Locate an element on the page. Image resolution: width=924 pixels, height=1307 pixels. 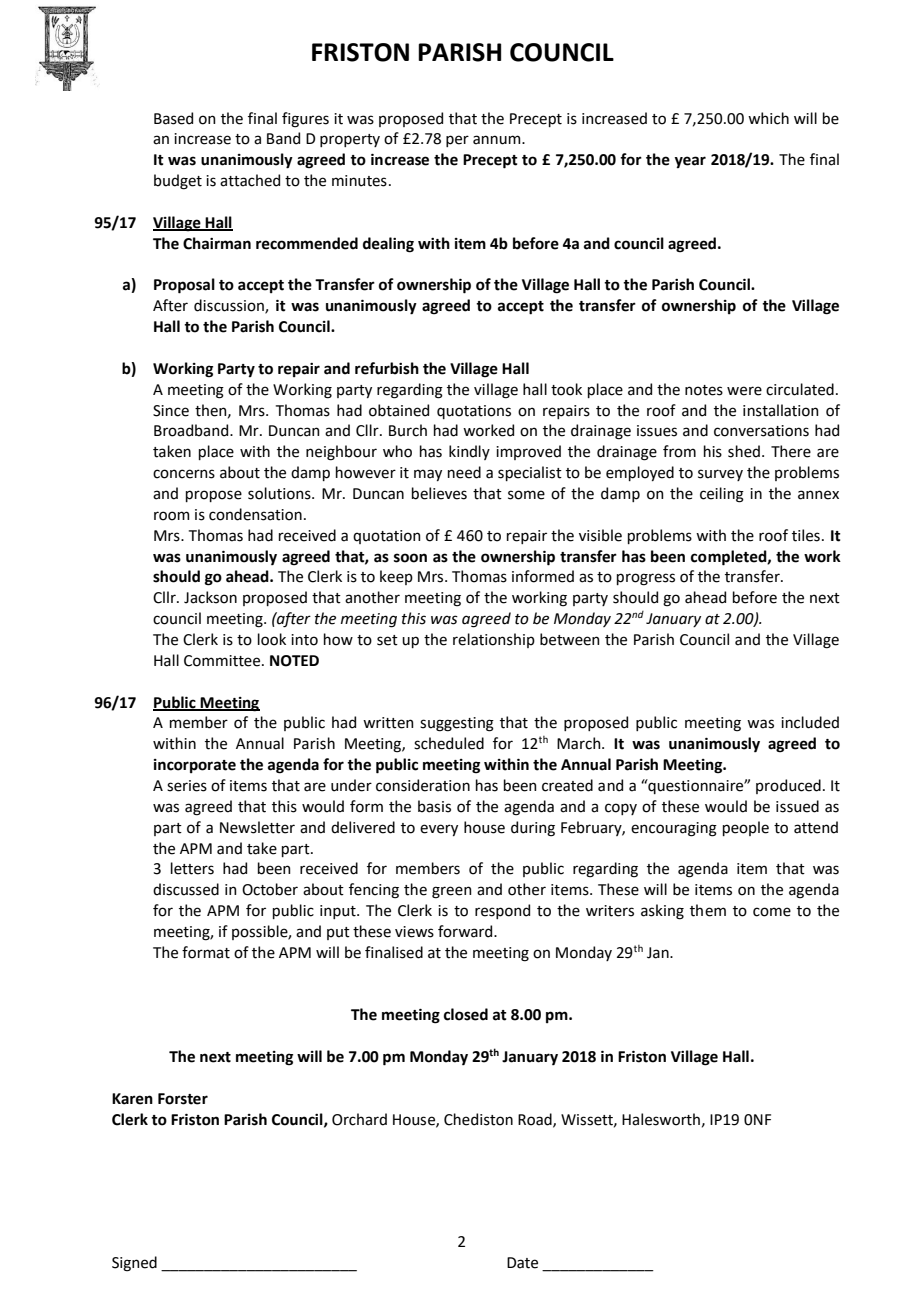
relationship is located at coordinates (494, 640).
